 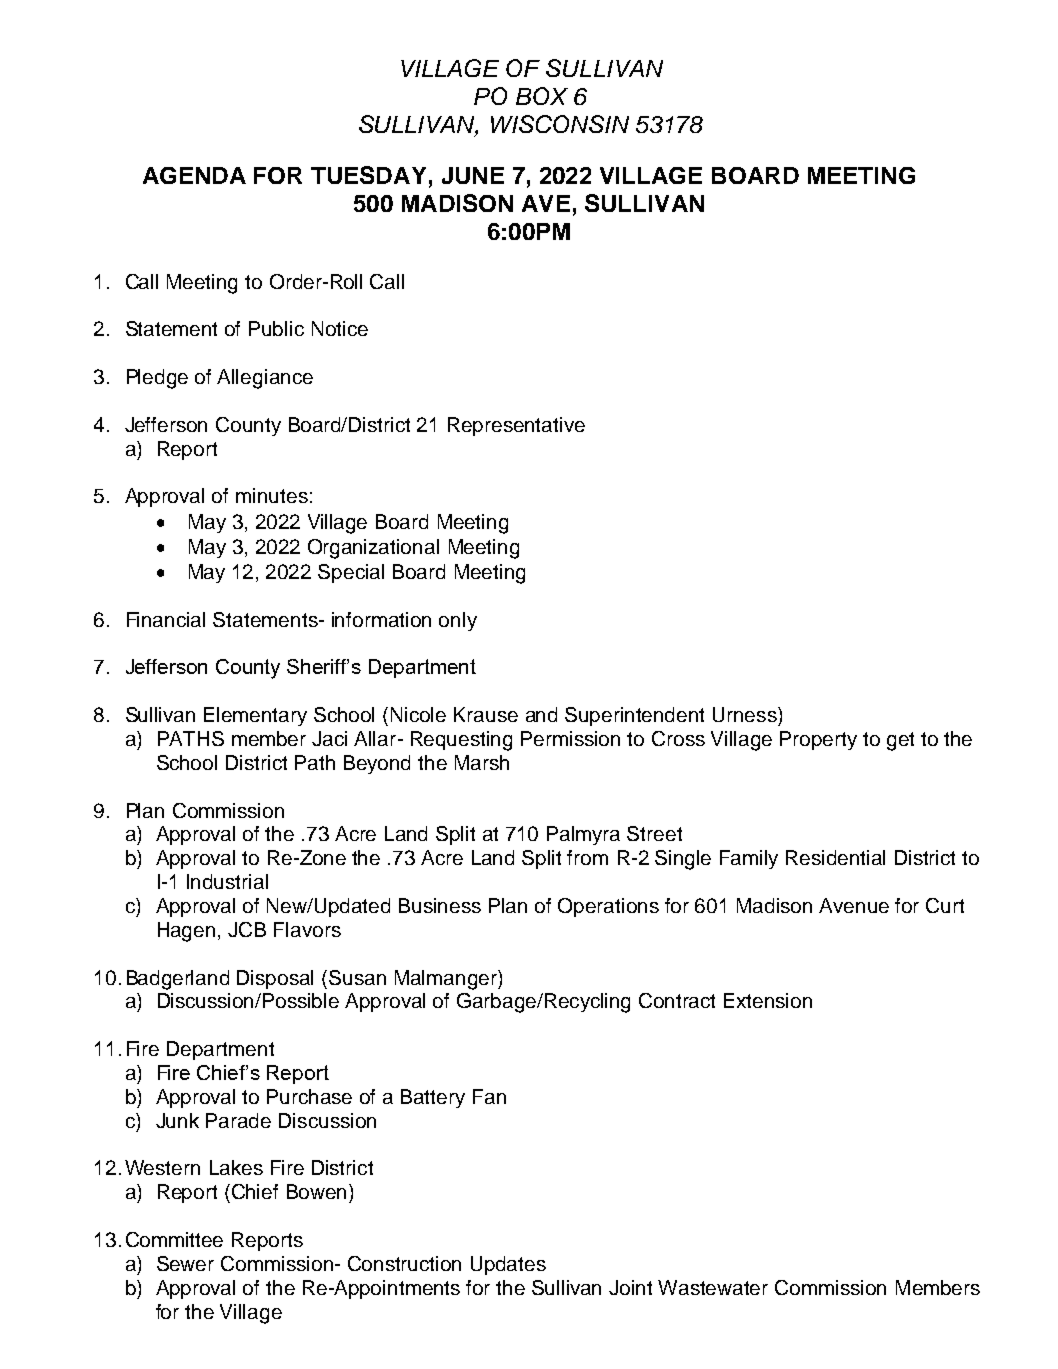 What do you see at coordinates (570, 738) in the image?
I see `Permission` at bounding box center [570, 738].
